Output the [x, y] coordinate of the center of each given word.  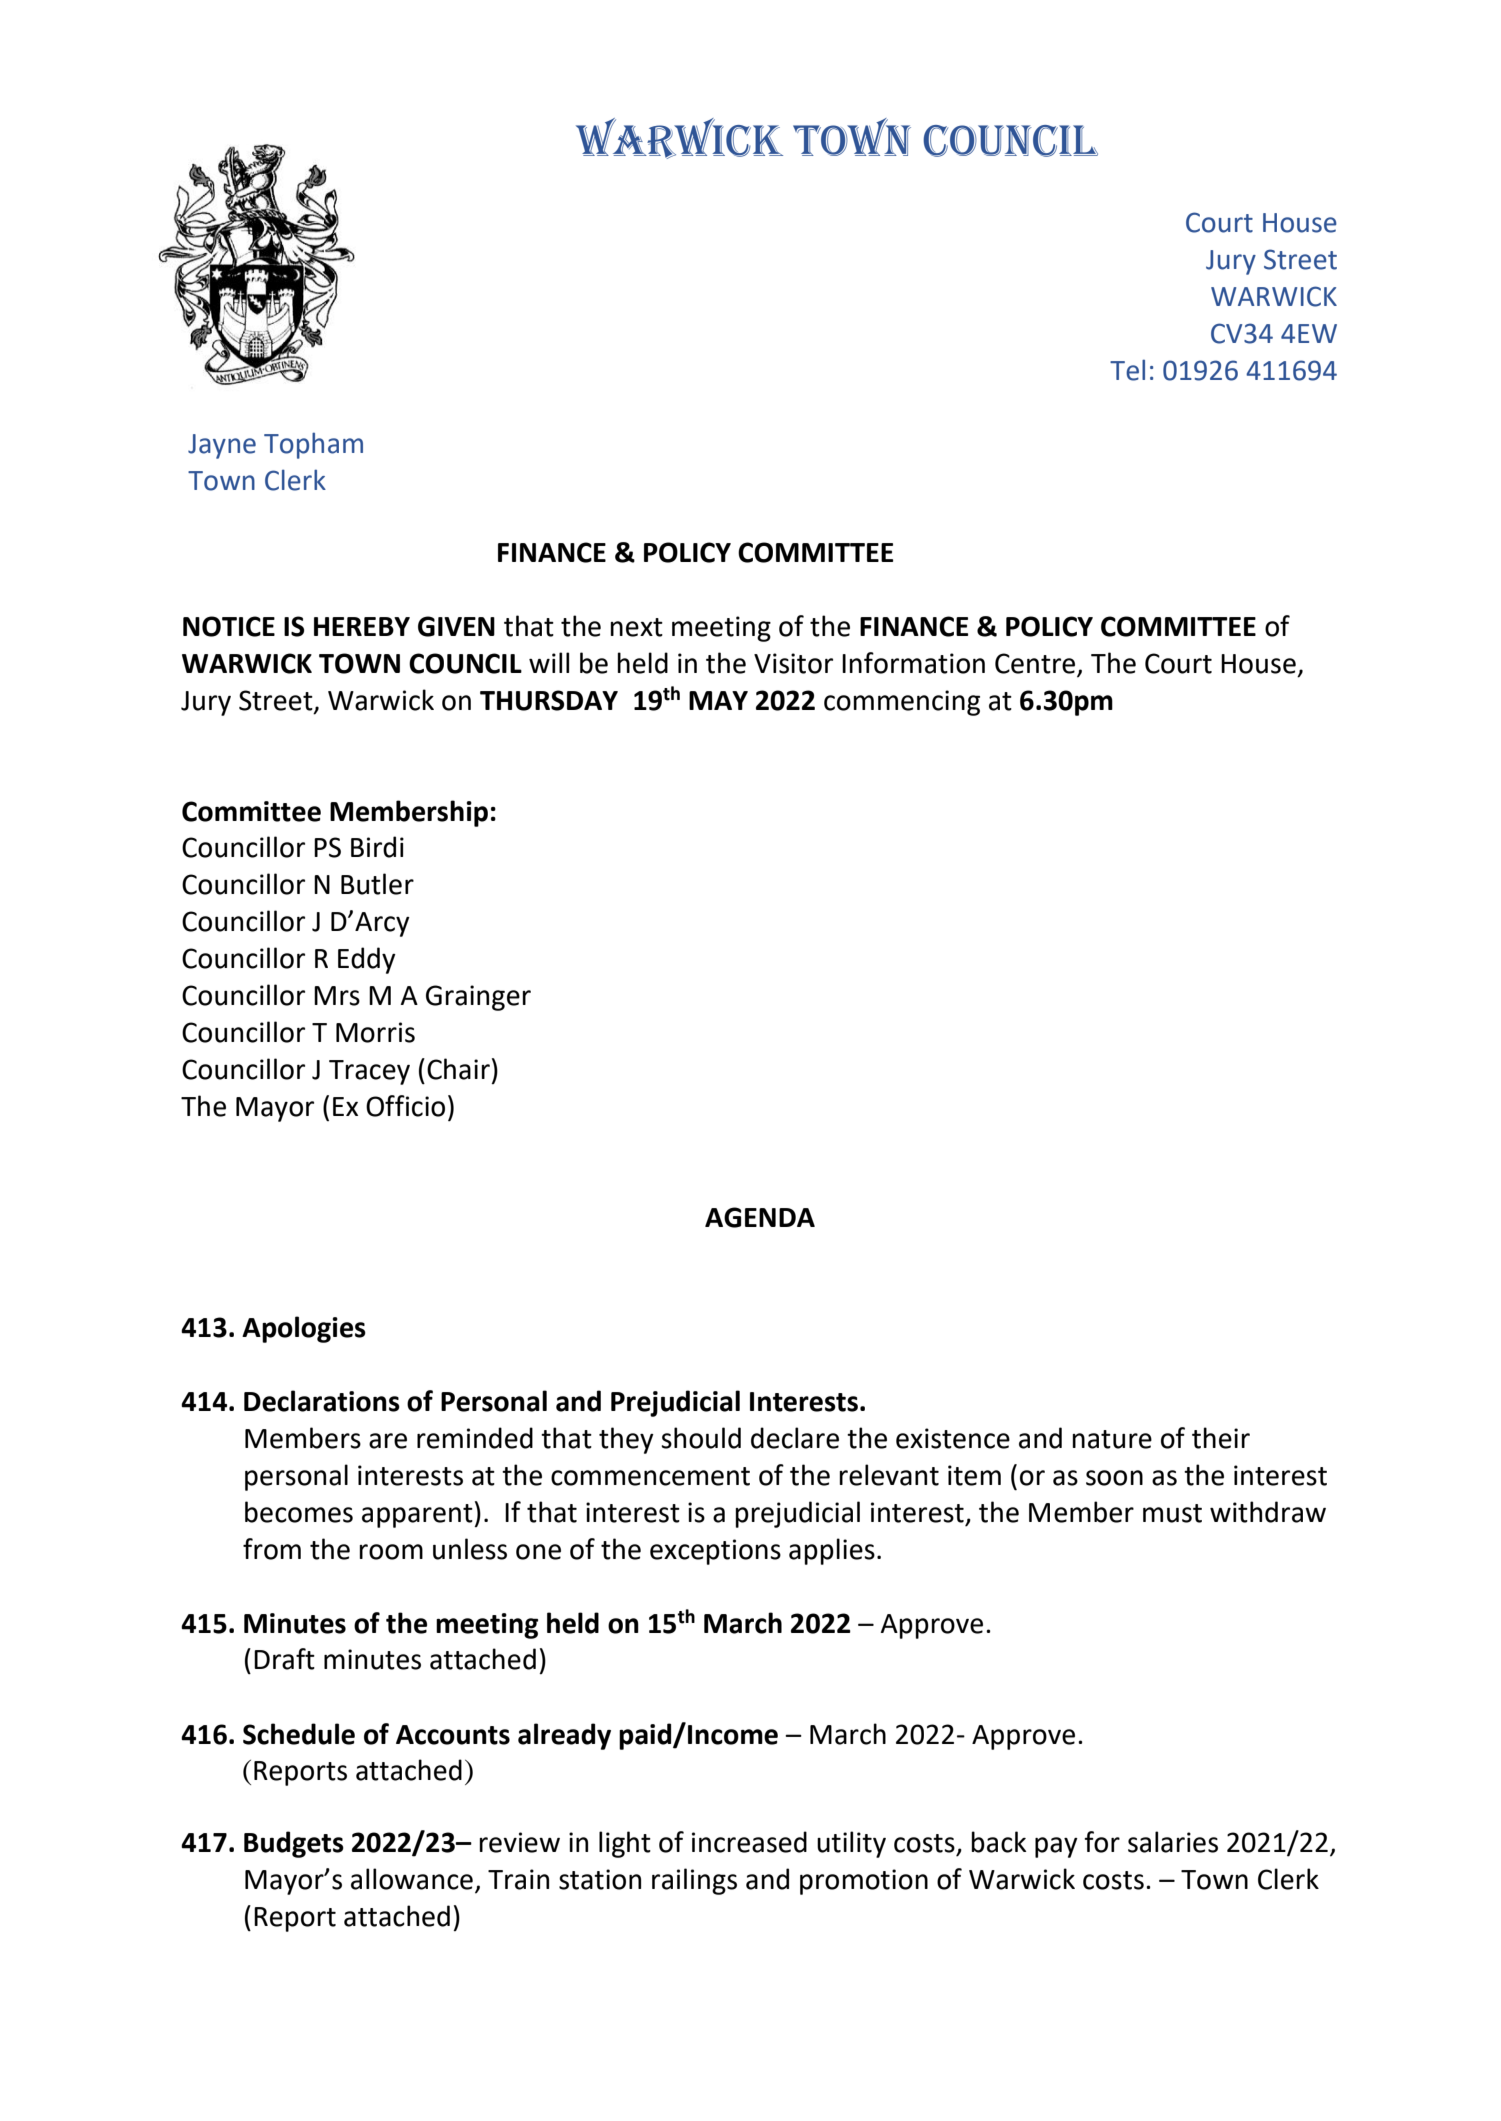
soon [1114, 1478]
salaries [1173, 1842]
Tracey [369, 1072]
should [701, 1438]
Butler [377, 884]
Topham [313, 445]
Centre [1035, 663]
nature [1112, 1439]
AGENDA [760, 1217]
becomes [299, 1512]
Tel [1127, 370]
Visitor [793, 663]
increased [749, 1842]
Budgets [294, 1844]
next [636, 627]
